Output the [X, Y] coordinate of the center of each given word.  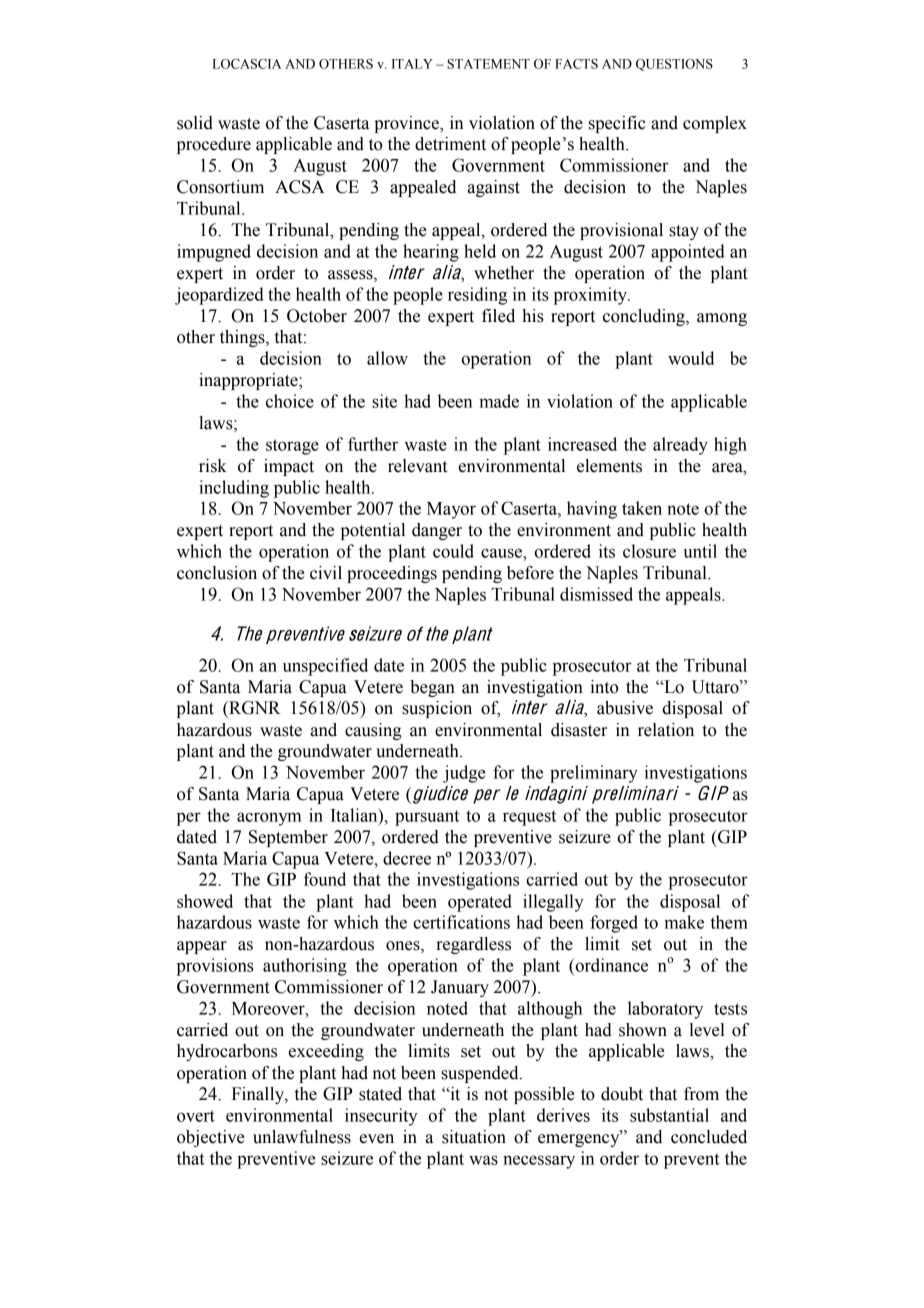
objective [210, 1138]
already [680, 446]
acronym [269, 819]
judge [464, 774]
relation [666, 730]
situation [474, 1137]
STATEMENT [488, 64]
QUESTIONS [674, 65]
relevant [417, 466]
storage [292, 447]
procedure [214, 145]
